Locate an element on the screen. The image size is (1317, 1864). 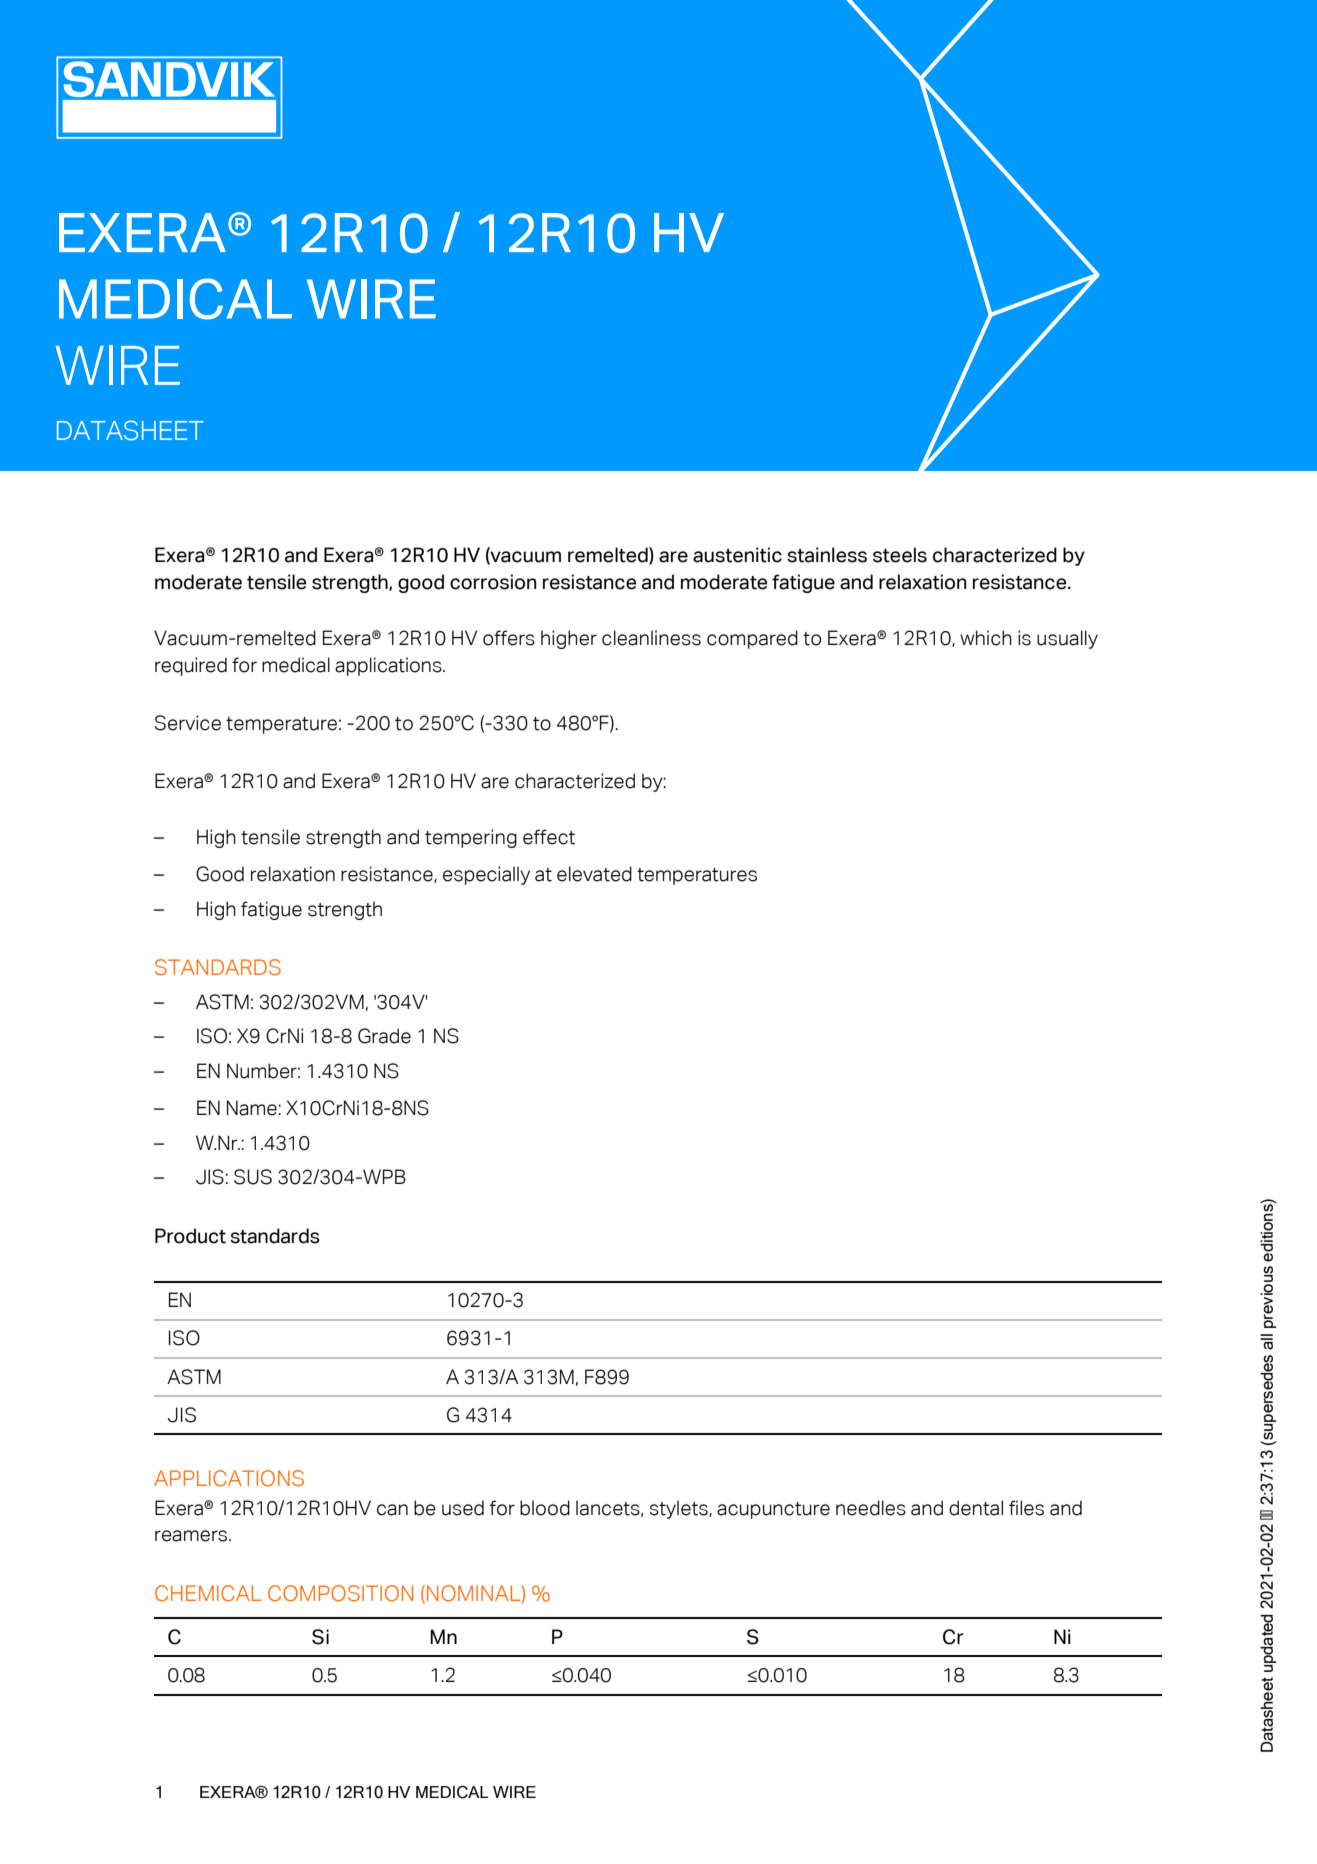
Grade is located at coordinates (384, 1036).
